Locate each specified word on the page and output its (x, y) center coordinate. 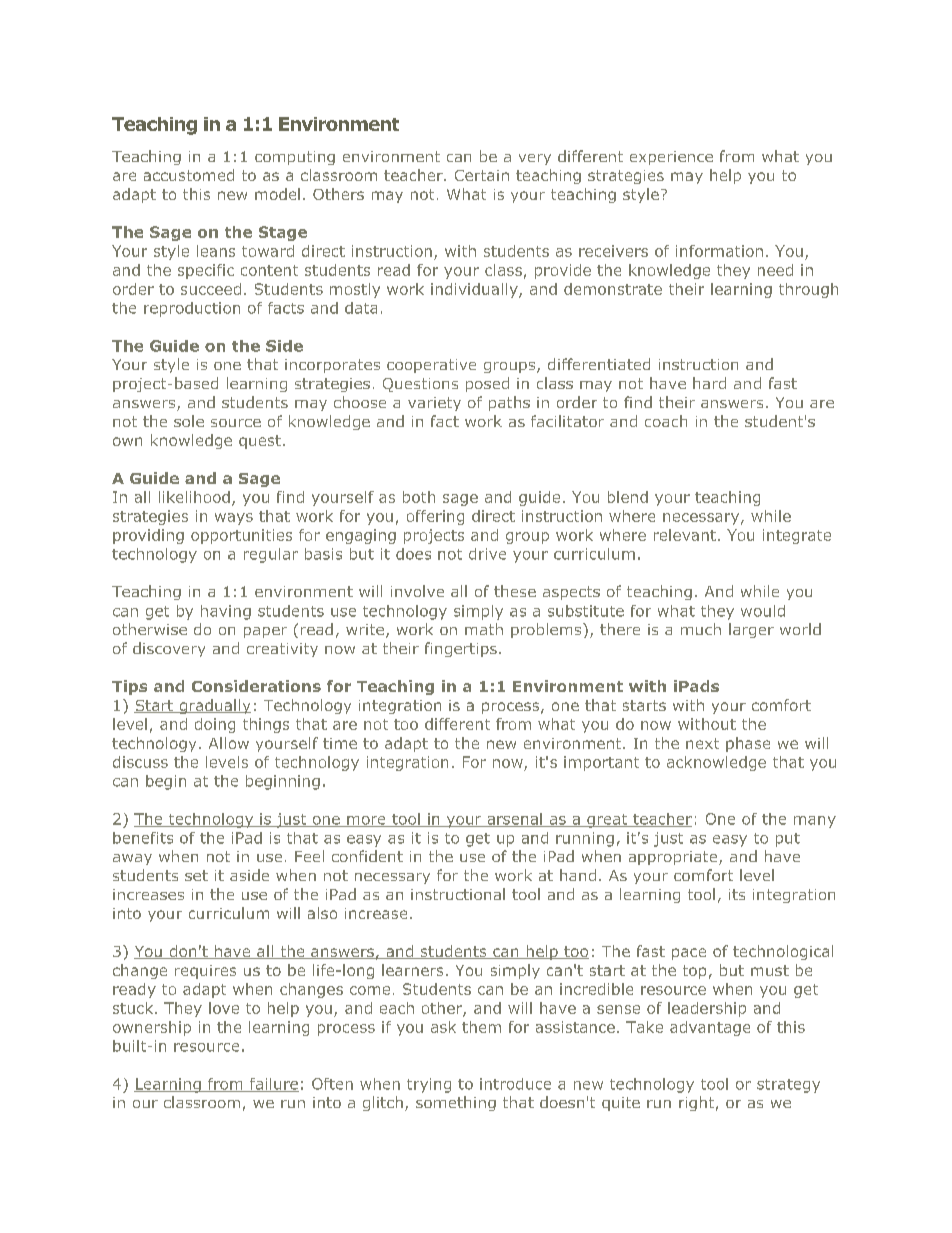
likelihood (194, 497)
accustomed (189, 175)
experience (671, 158)
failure (273, 1085)
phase (748, 744)
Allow (229, 743)
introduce (515, 1084)
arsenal (514, 820)
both (419, 497)
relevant (685, 535)
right (696, 1103)
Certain (482, 175)
